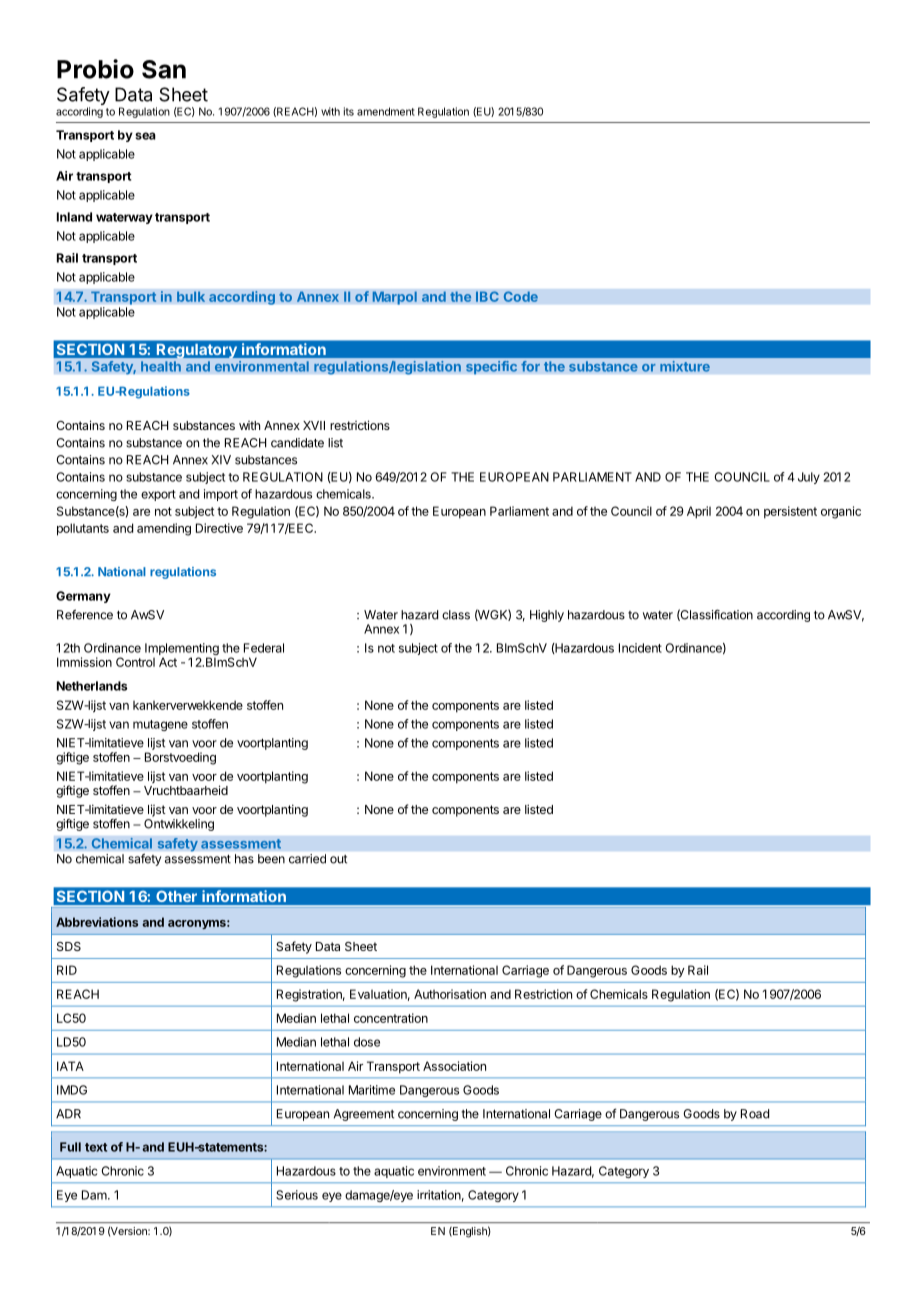 The height and width of the document is (1308, 924). Describe the element at coordinates (386, 111) in the document. I see `amendment` at that location.
